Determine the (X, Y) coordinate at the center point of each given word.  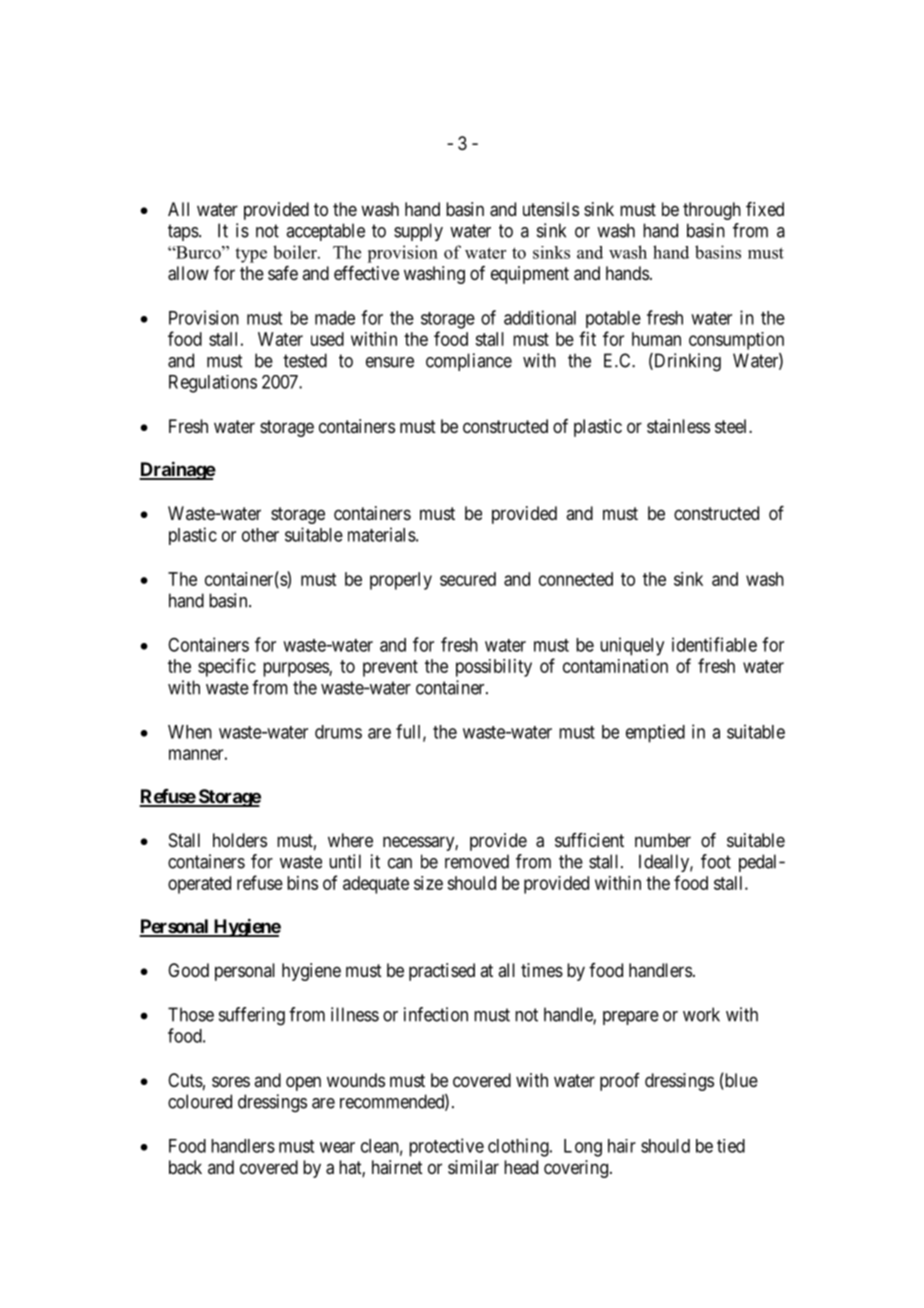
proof (620, 1082)
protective (446, 1147)
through (712, 211)
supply (418, 232)
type (251, 255)
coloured (200, 1101)
